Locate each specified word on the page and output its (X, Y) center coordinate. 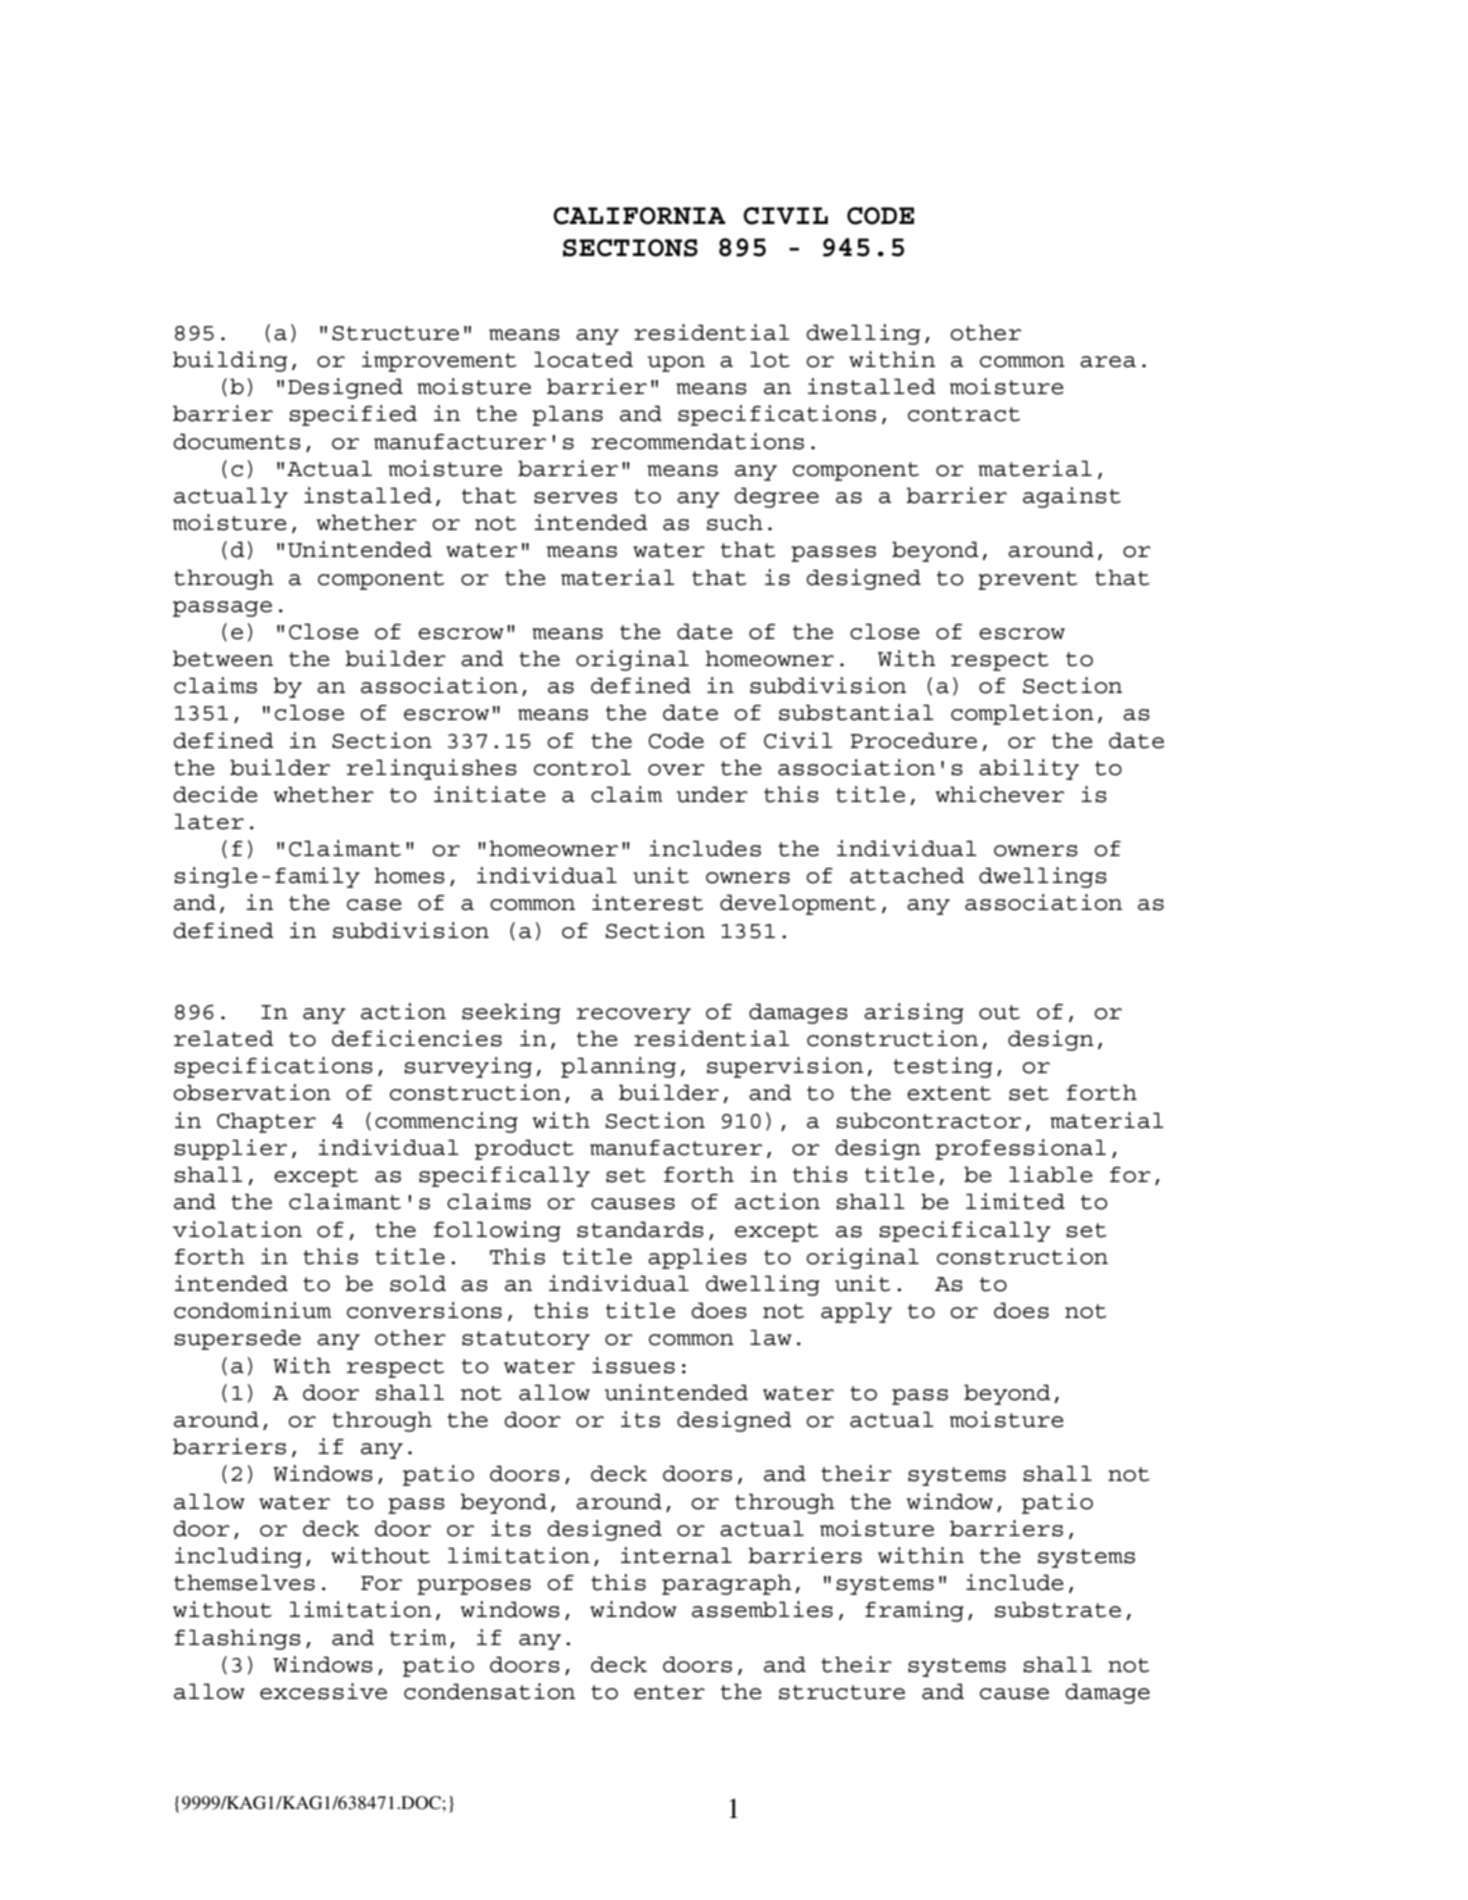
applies (697, 1258)
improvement (439, 361)
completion (1022, 714)
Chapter (266, 1123)
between (223, 659)
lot (770, 360)
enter (669, 1692)
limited (1015, 1201)
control (582, 768)
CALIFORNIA (639, 216)
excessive (323, 1691)
